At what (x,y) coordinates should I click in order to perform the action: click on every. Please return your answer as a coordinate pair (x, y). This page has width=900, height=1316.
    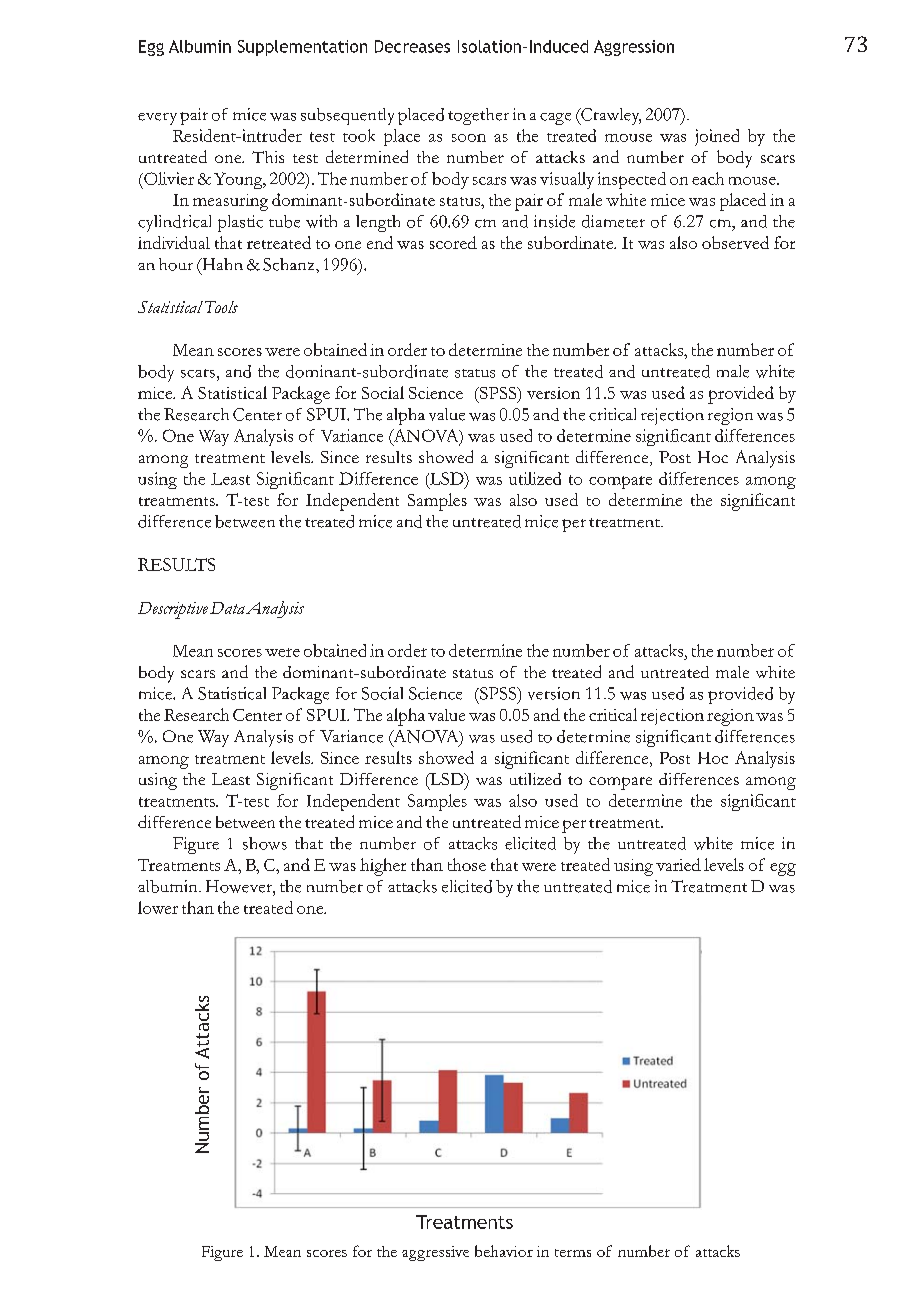
    Looking at the image, I should click on (157, 119).
